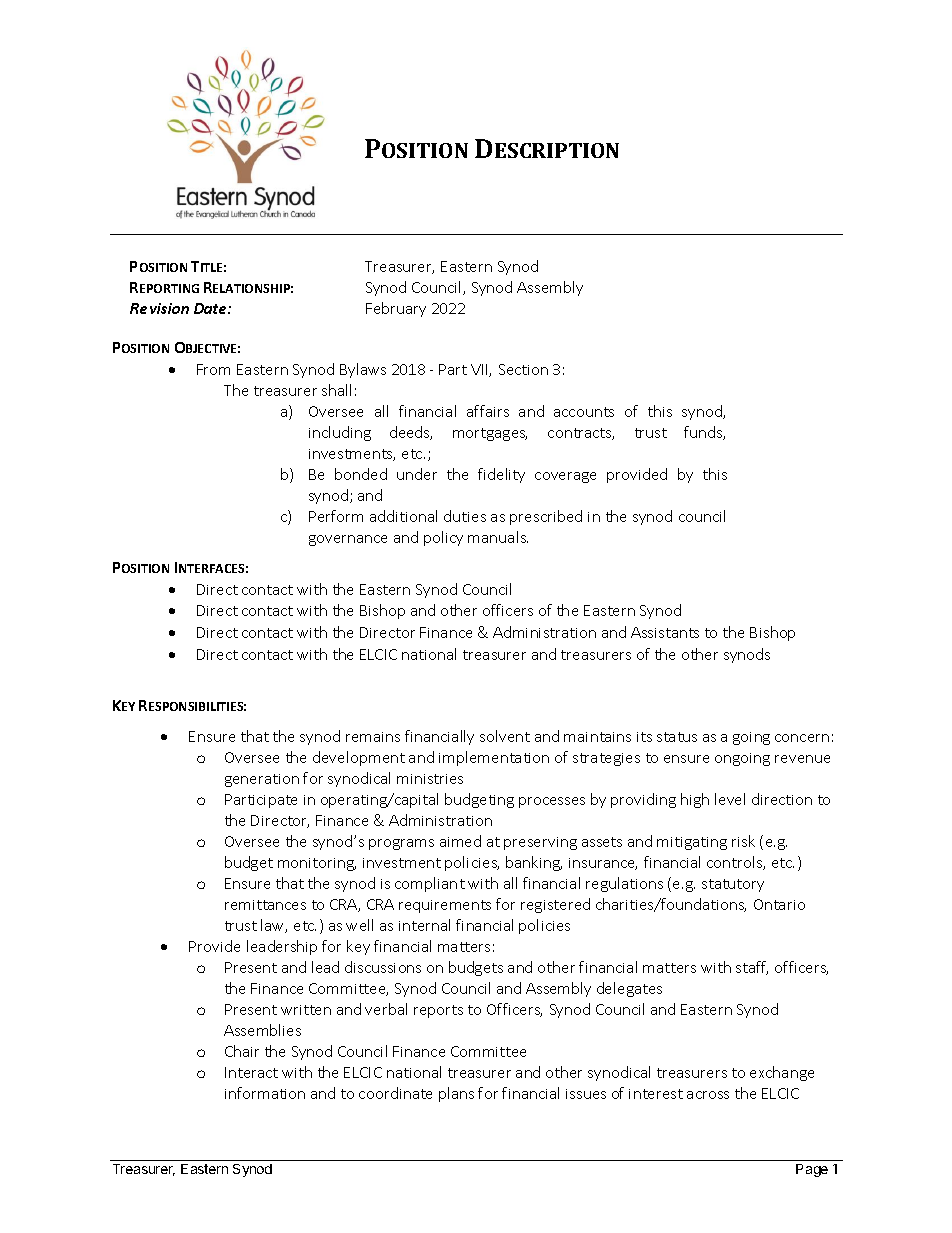  What do you see at coordinates (211, 308) in the screenshot?
I see `Date` at bounding box center [211, 308].
